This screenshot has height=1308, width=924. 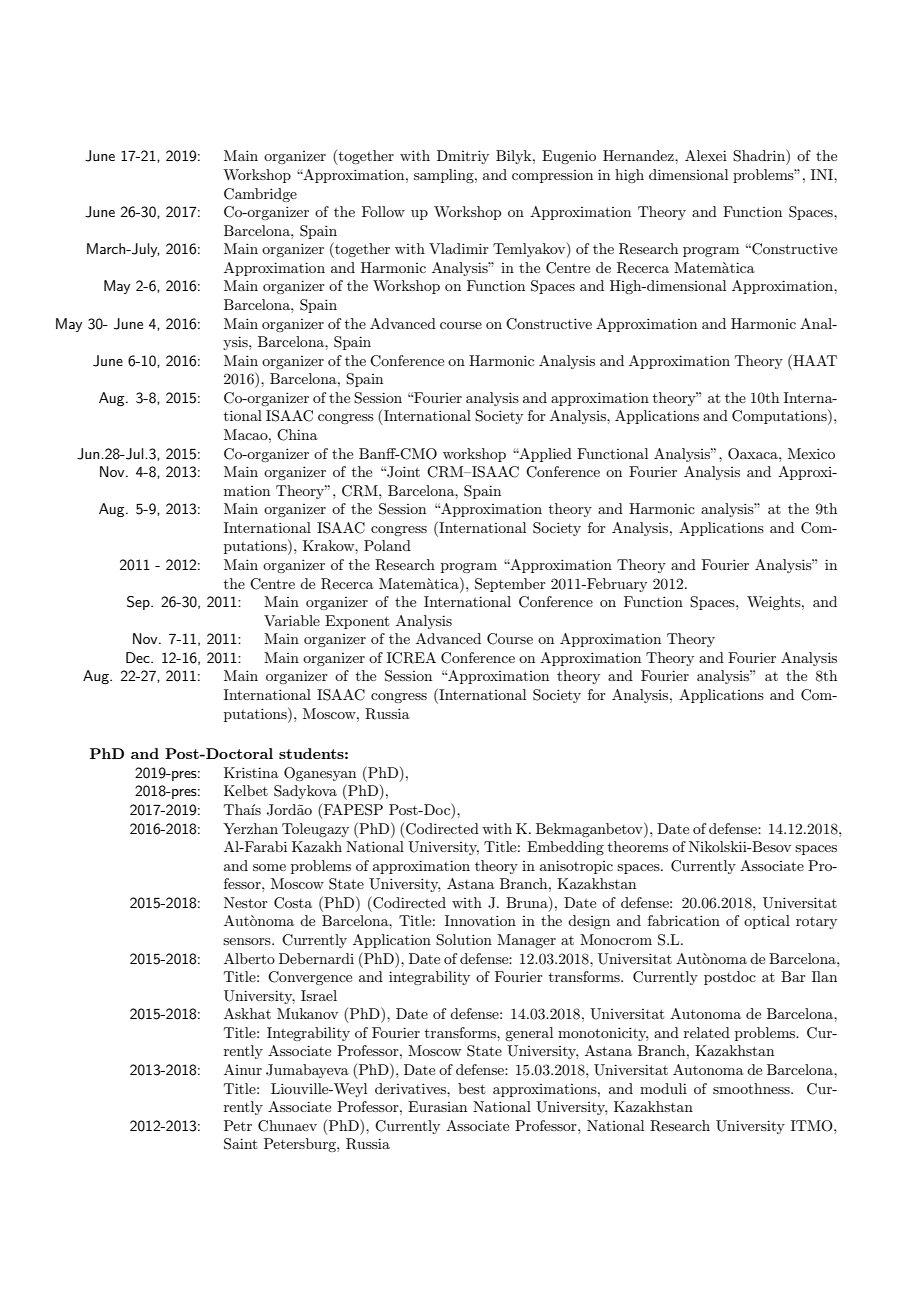 I want to click on Alexei, so click(x=706, y=155).
